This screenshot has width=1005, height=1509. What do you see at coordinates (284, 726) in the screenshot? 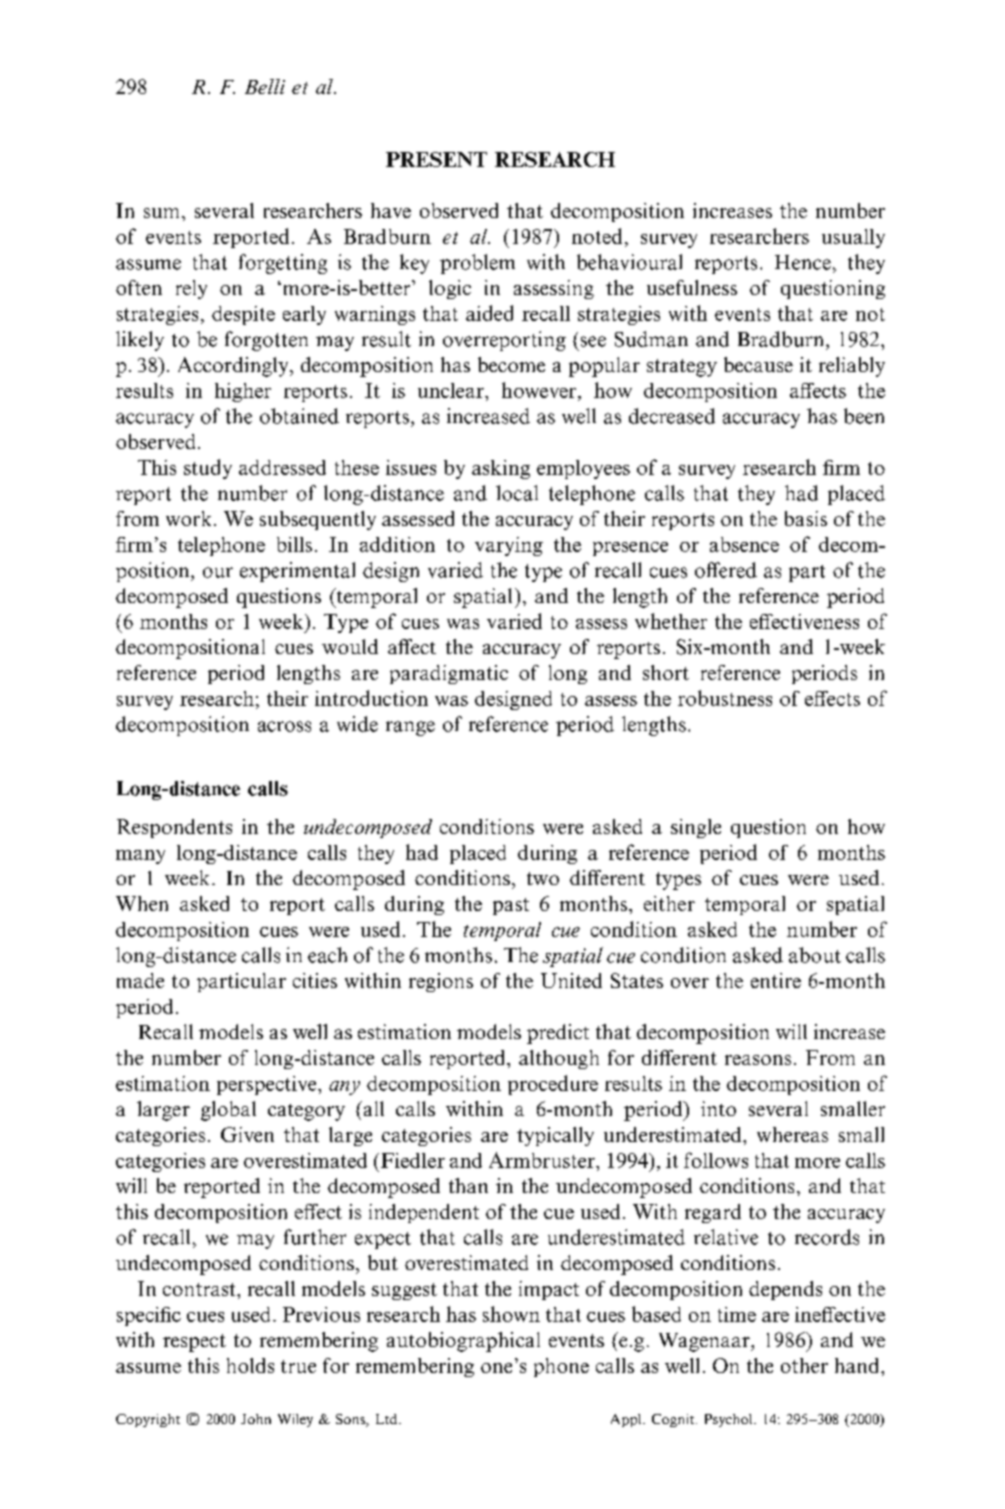
I see `across` at bounding box center [284, 726].
